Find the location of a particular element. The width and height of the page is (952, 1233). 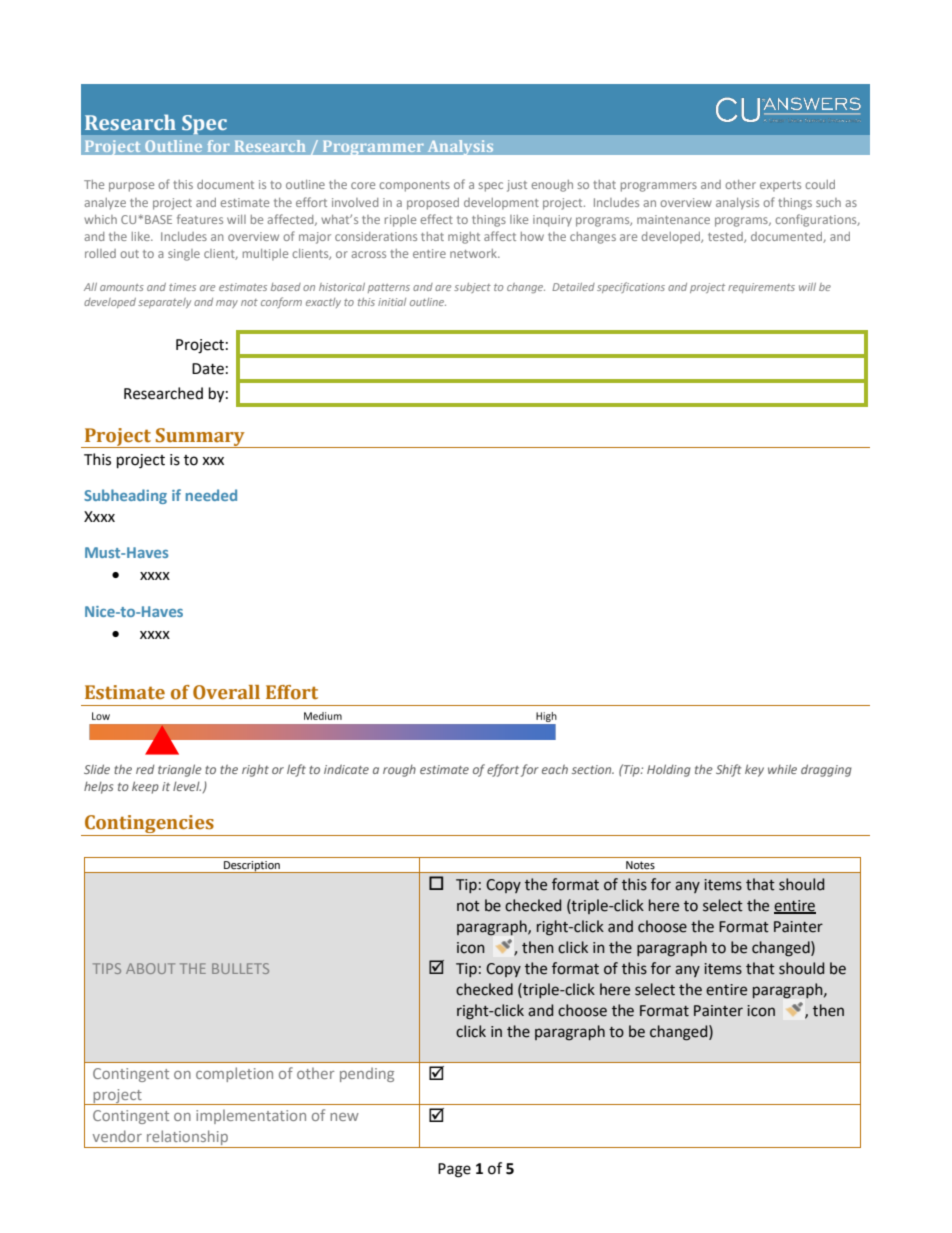

features is located at coordinates (200, 219).
